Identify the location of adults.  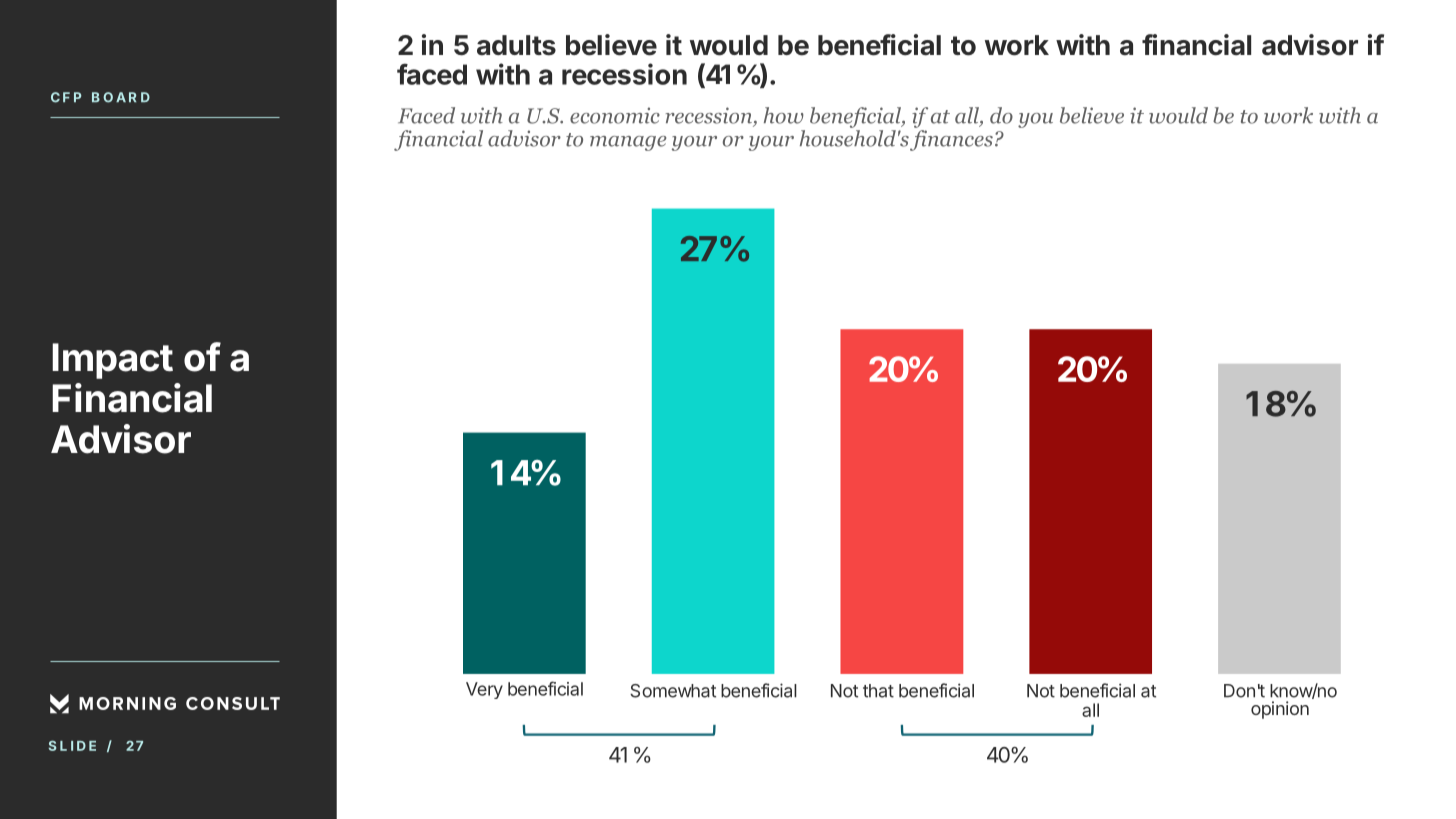
(516, 45).
